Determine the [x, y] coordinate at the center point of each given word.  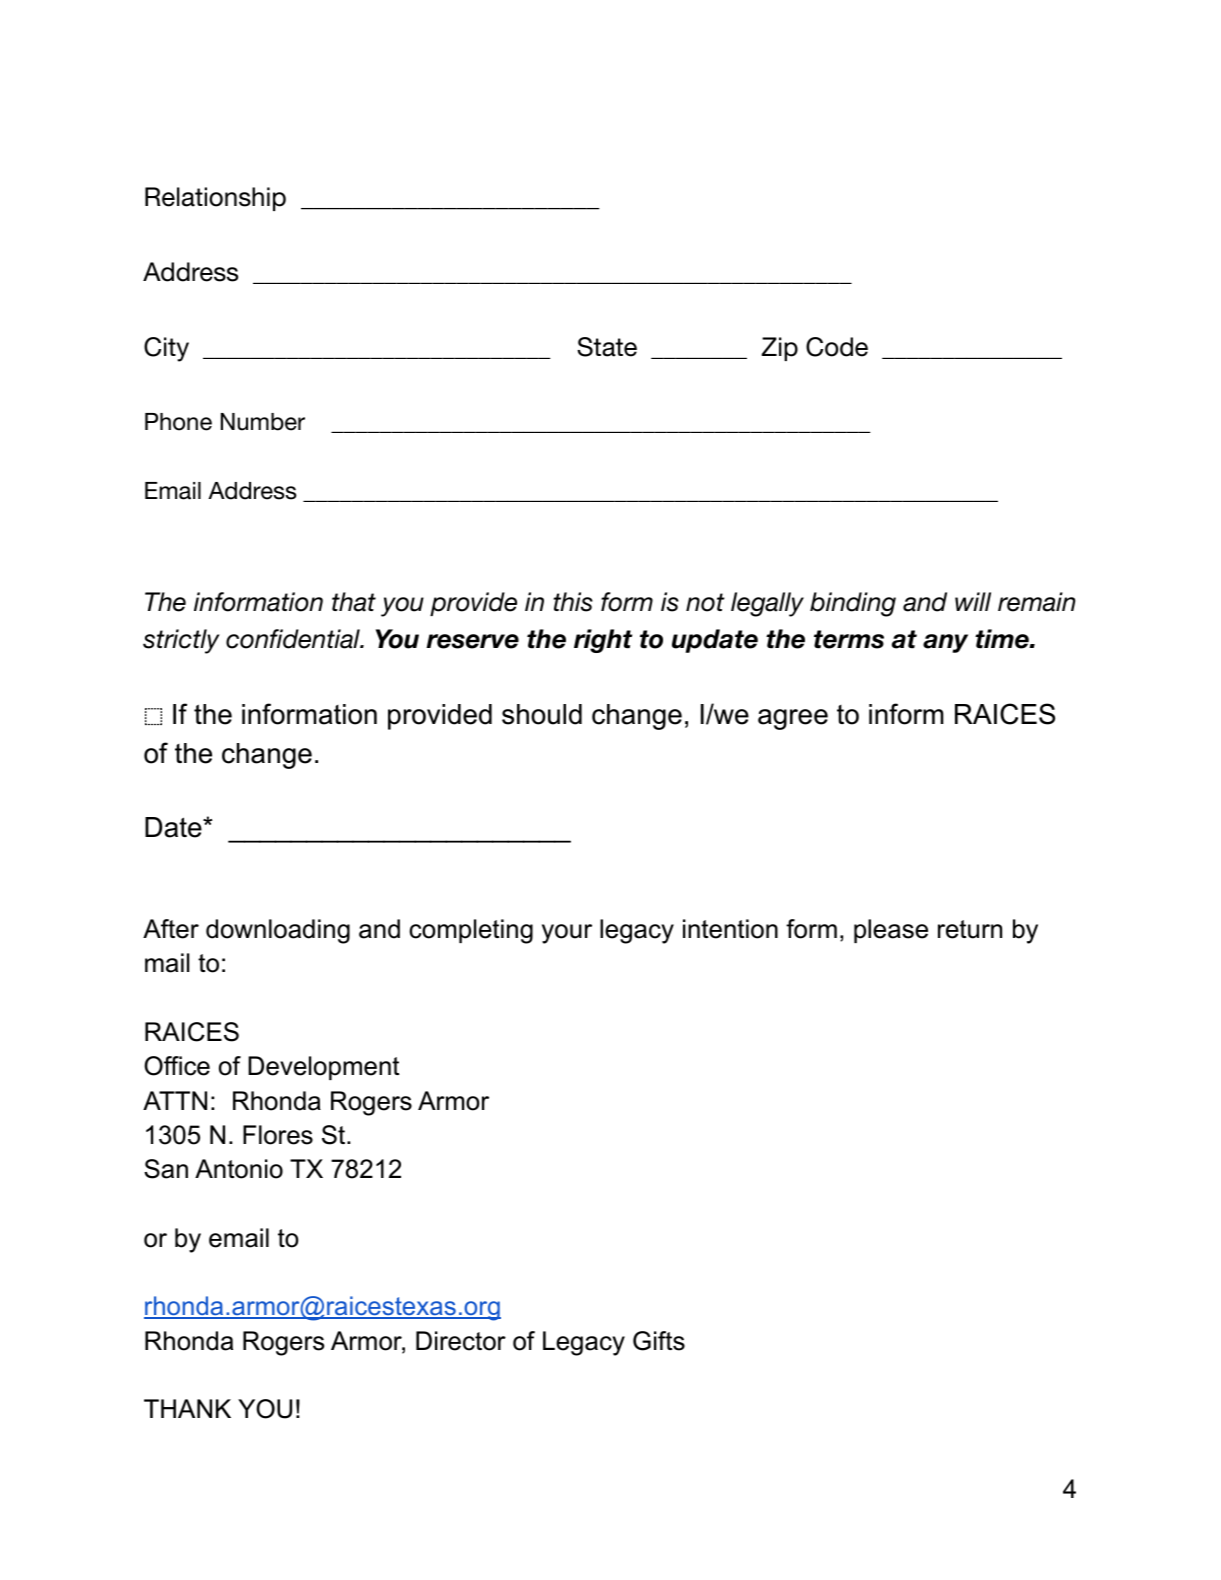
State [607, 347]
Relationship [215, 199]
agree [793, 719]
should [542, 714]
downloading [278, 931]
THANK [187, 1408]
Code [837, 347]
